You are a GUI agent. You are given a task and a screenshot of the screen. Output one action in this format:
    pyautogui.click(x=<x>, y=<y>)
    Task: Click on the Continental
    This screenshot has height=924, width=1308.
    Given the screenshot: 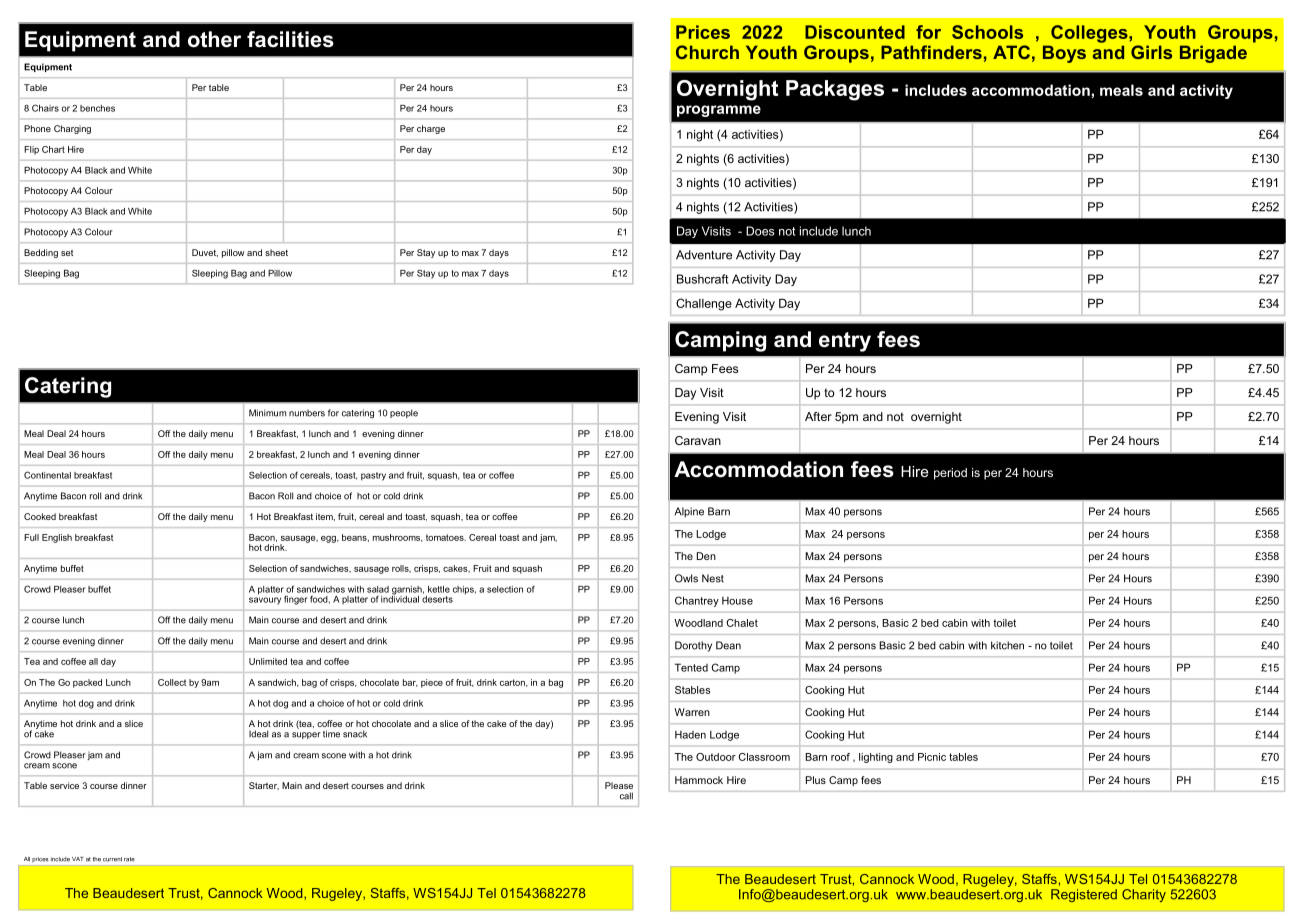 What is the action you would take?
    pyautogui.click(x=47, y=475)
